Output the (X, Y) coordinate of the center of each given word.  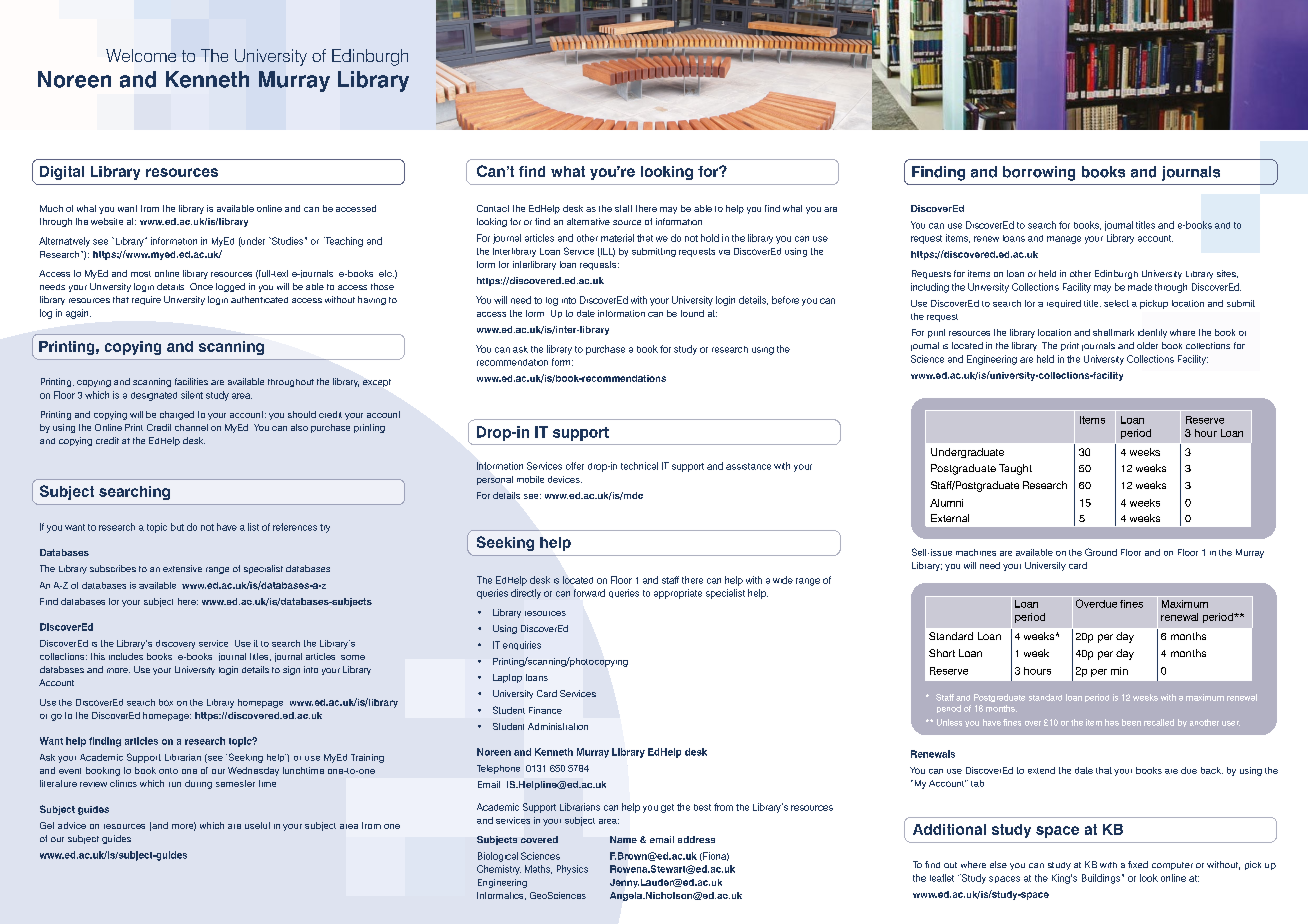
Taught (1015, 469)
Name (623, 839)
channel (191, 427)
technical (639, 466)
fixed (1138, 864)
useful (257, 825)
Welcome (141, 55)
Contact (493, 208)
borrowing (1039, 173)
